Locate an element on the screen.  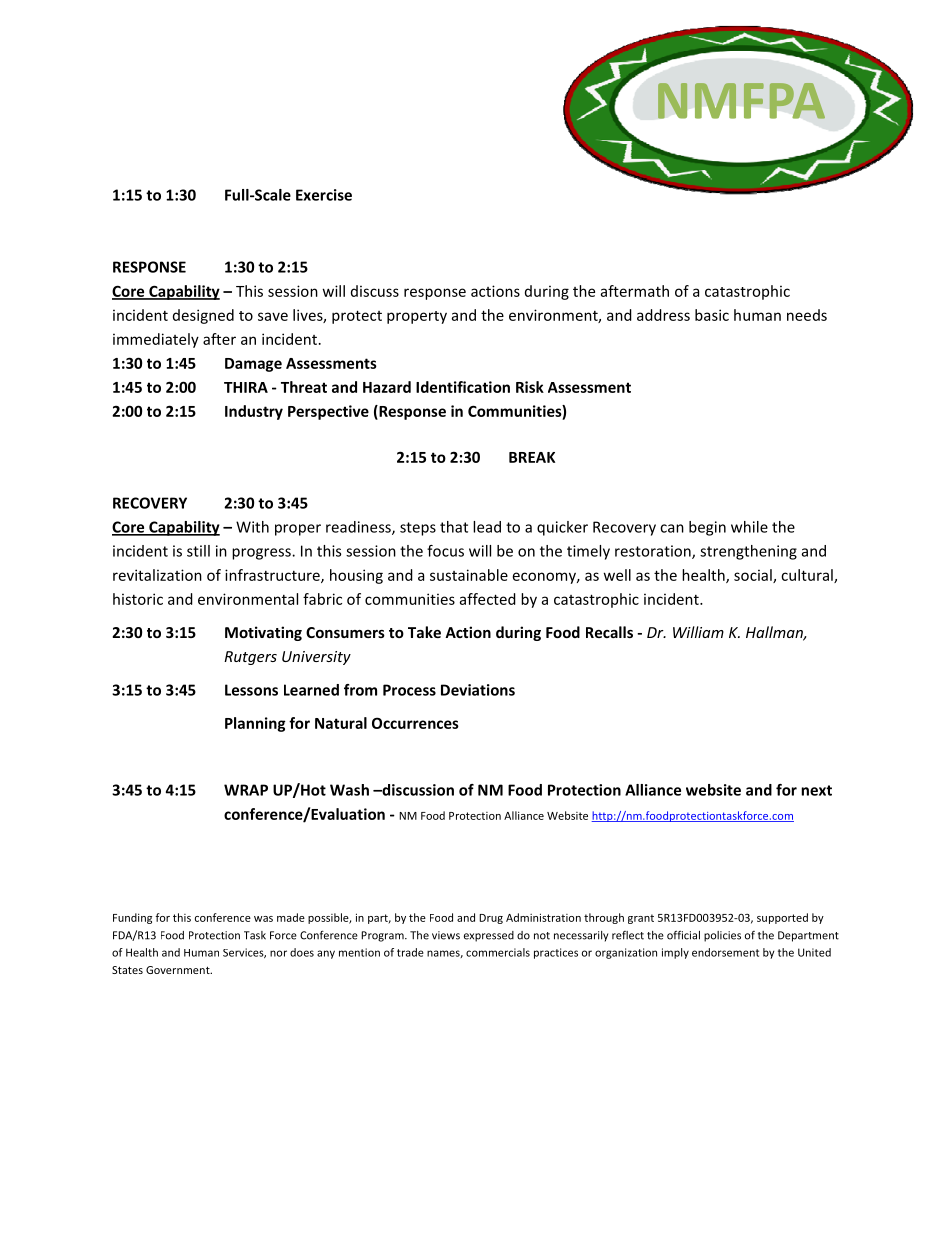
social is located at coordinates (754, 576).
